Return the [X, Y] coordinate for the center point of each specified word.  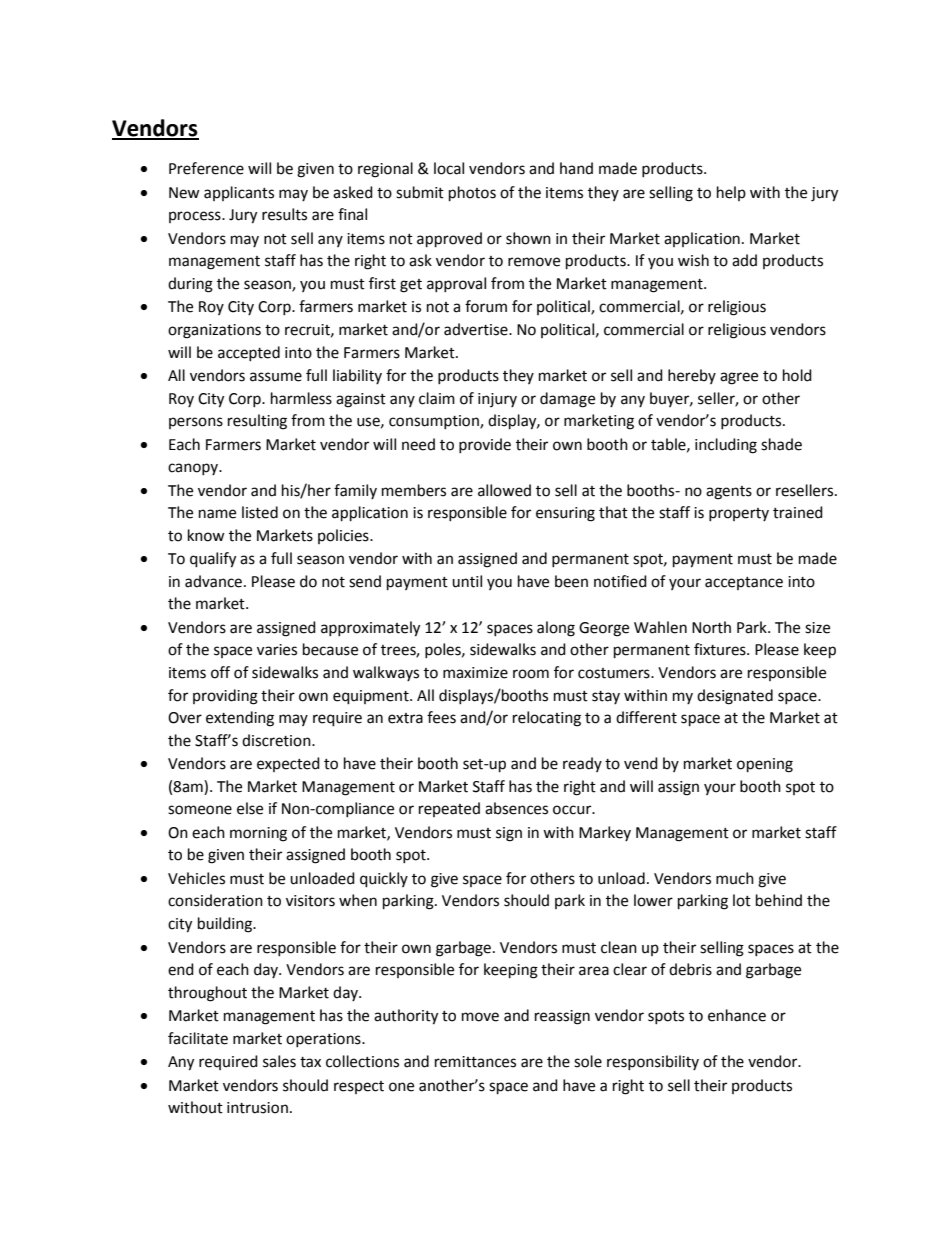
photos [472, 194]
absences [516, 808]
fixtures [721, 649]
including [726, 446]
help [731, 193]
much [735, 878]
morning [258, 834]
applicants [239, 193]
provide [485, 445]
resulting [257, 422]
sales [279, 1061]
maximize [475, 673]
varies [277, 650]
